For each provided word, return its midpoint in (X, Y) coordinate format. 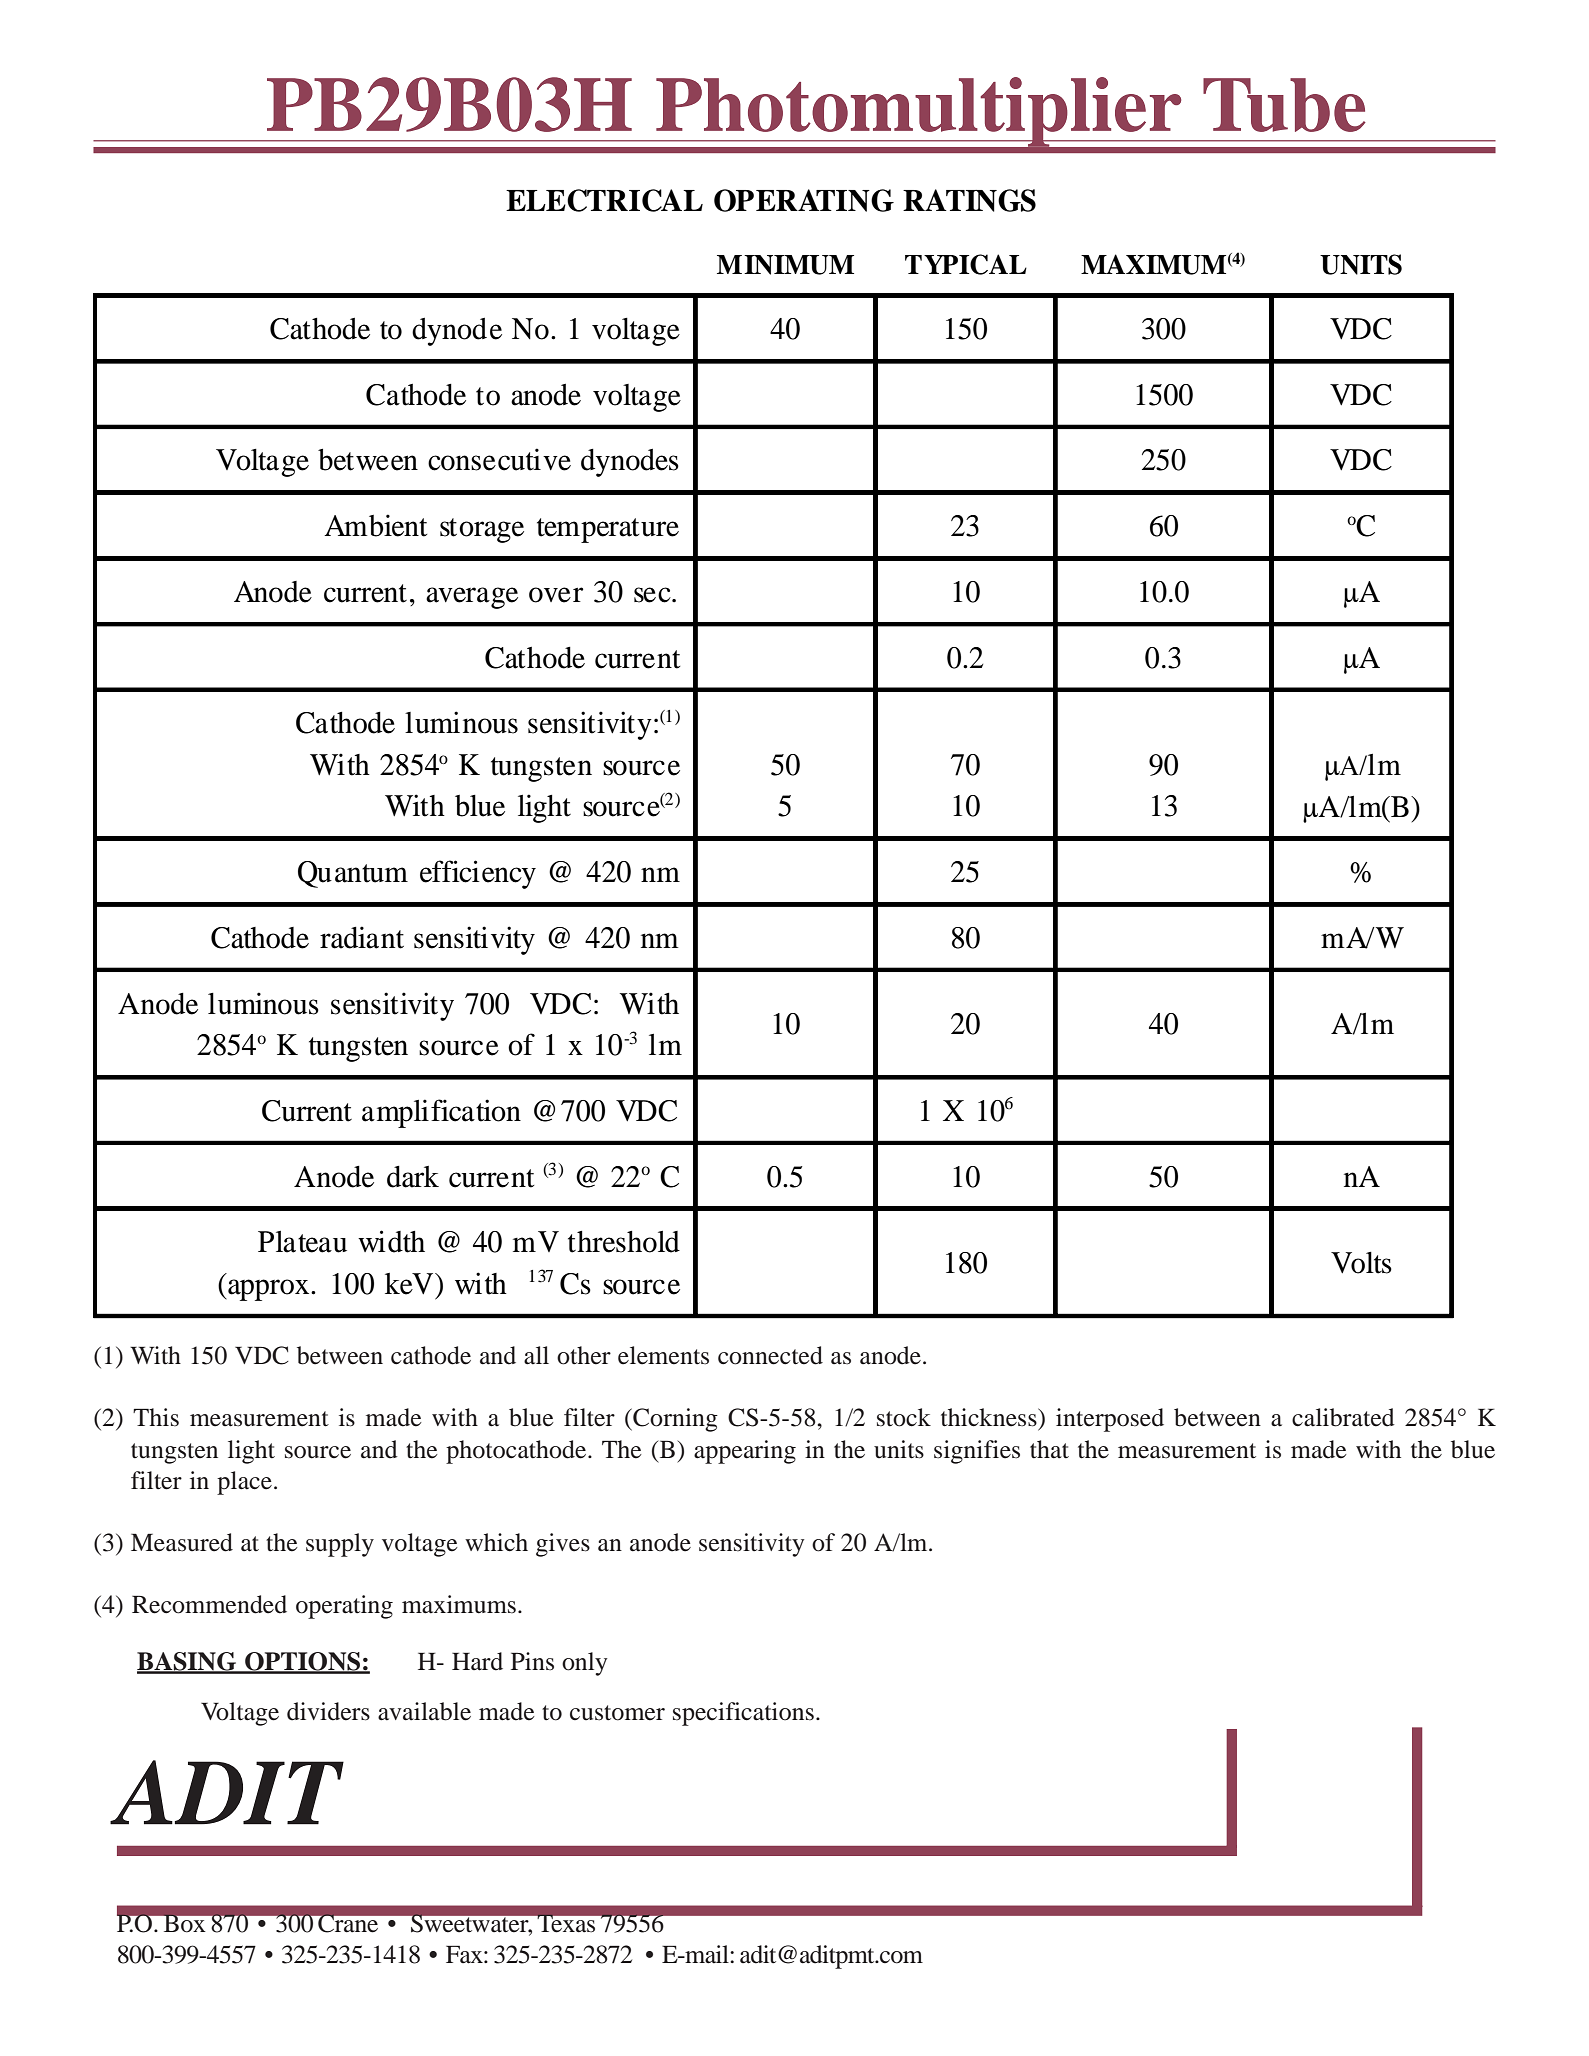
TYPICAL (966, 264)
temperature (608, 530)
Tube (1284, 105)
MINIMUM (785, 265)
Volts (1361, 1263)
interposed (1110, 1420)
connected (770, 1355)
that (1049, 1449)
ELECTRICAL (604, 200)
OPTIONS (303, 1662)
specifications (743, 1714)
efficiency (478, 874)
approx (269, 1290)
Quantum (353, 874)
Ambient (375, 525)
